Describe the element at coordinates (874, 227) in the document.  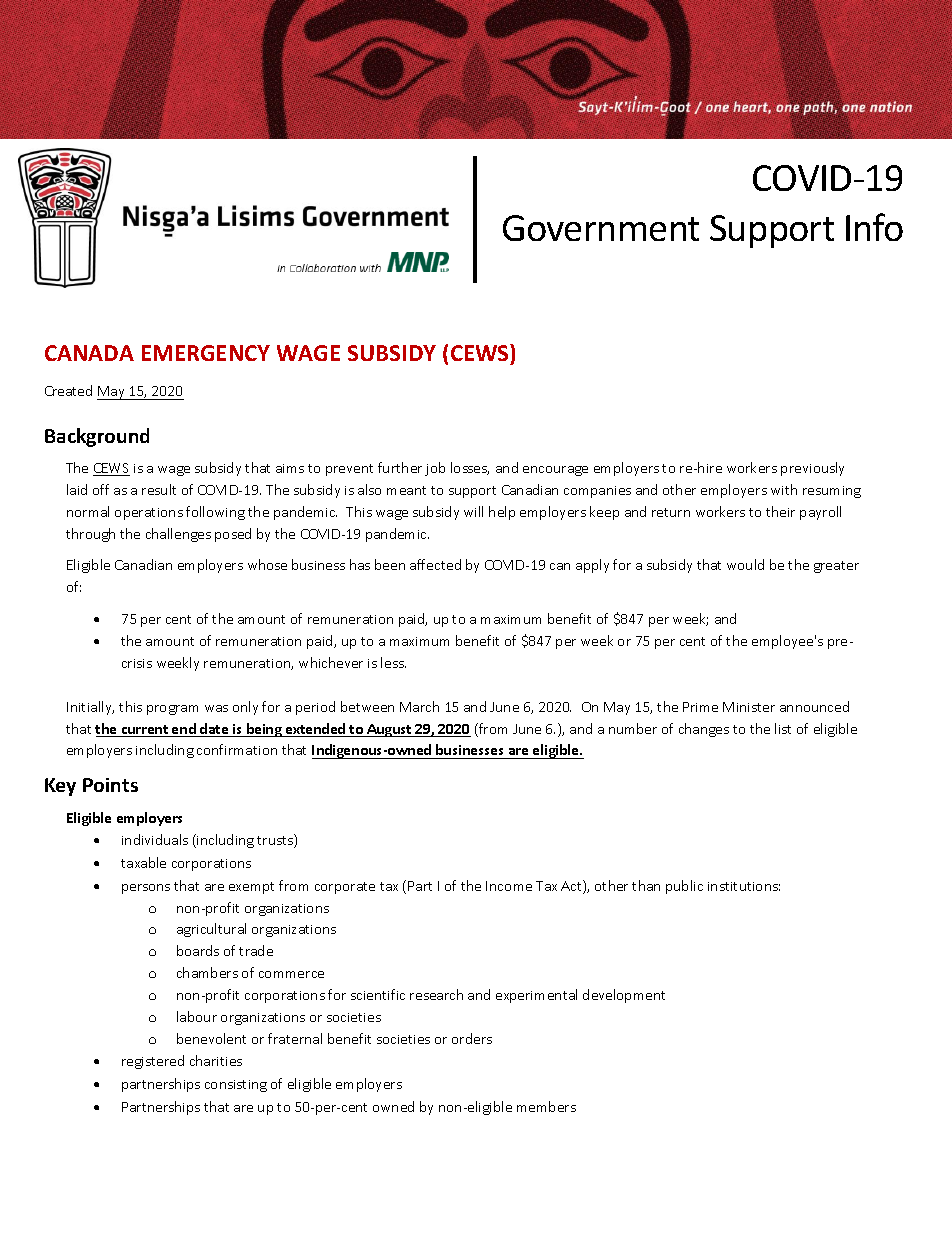
I see `Info` at that location.
